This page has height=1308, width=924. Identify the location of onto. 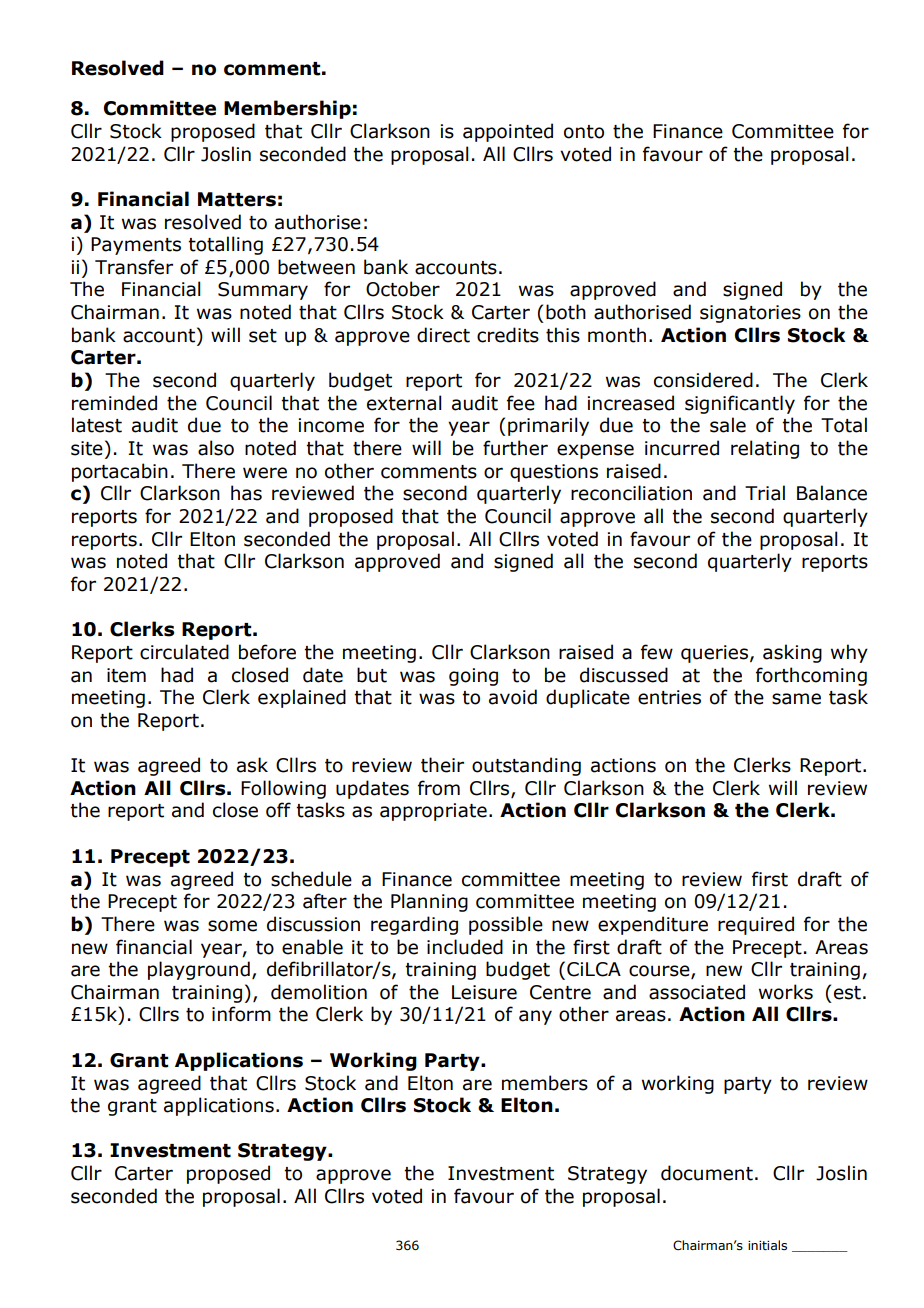
(584, 132).
